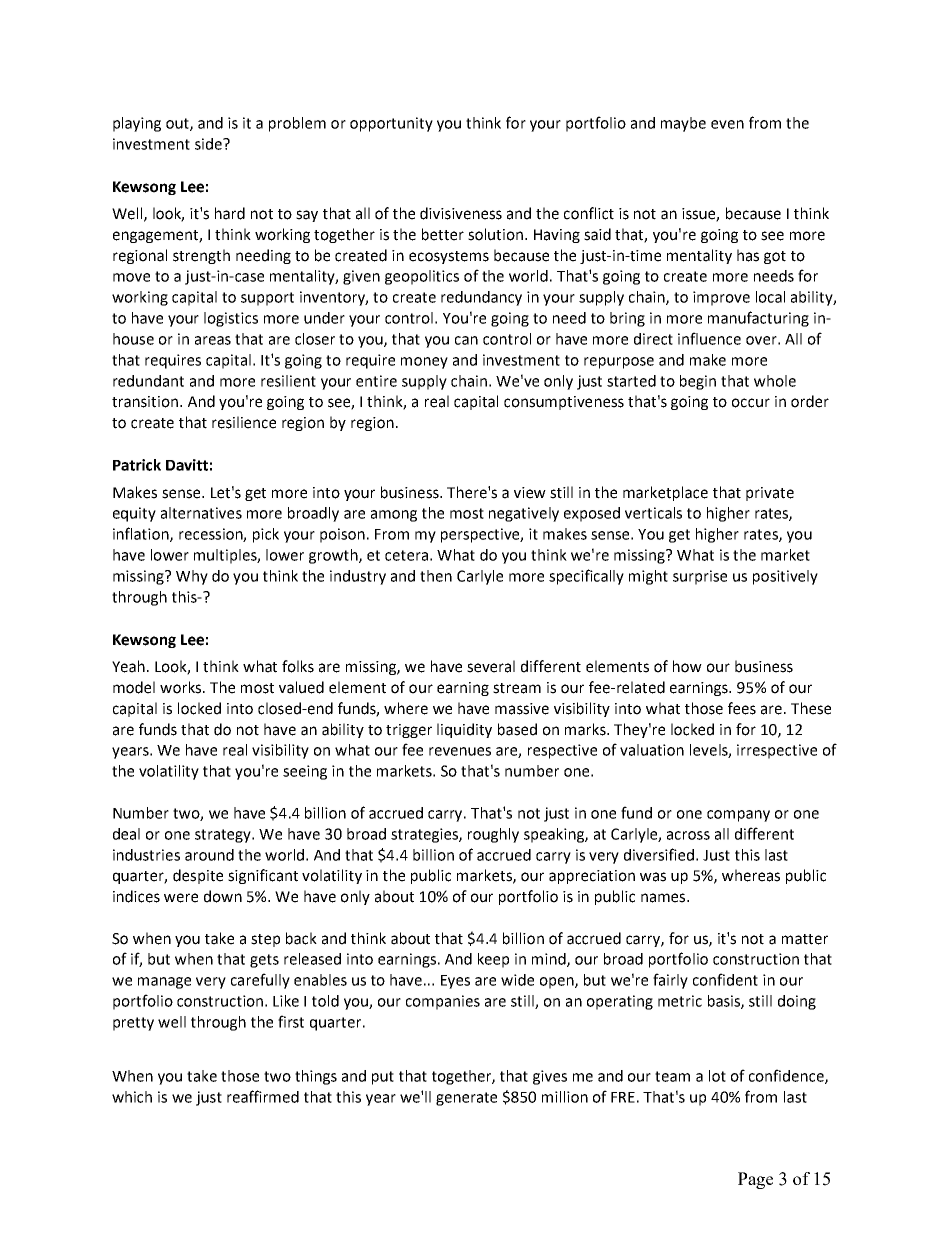 The image size is (952, 1233). I want to click on was, so click(653, 877).
